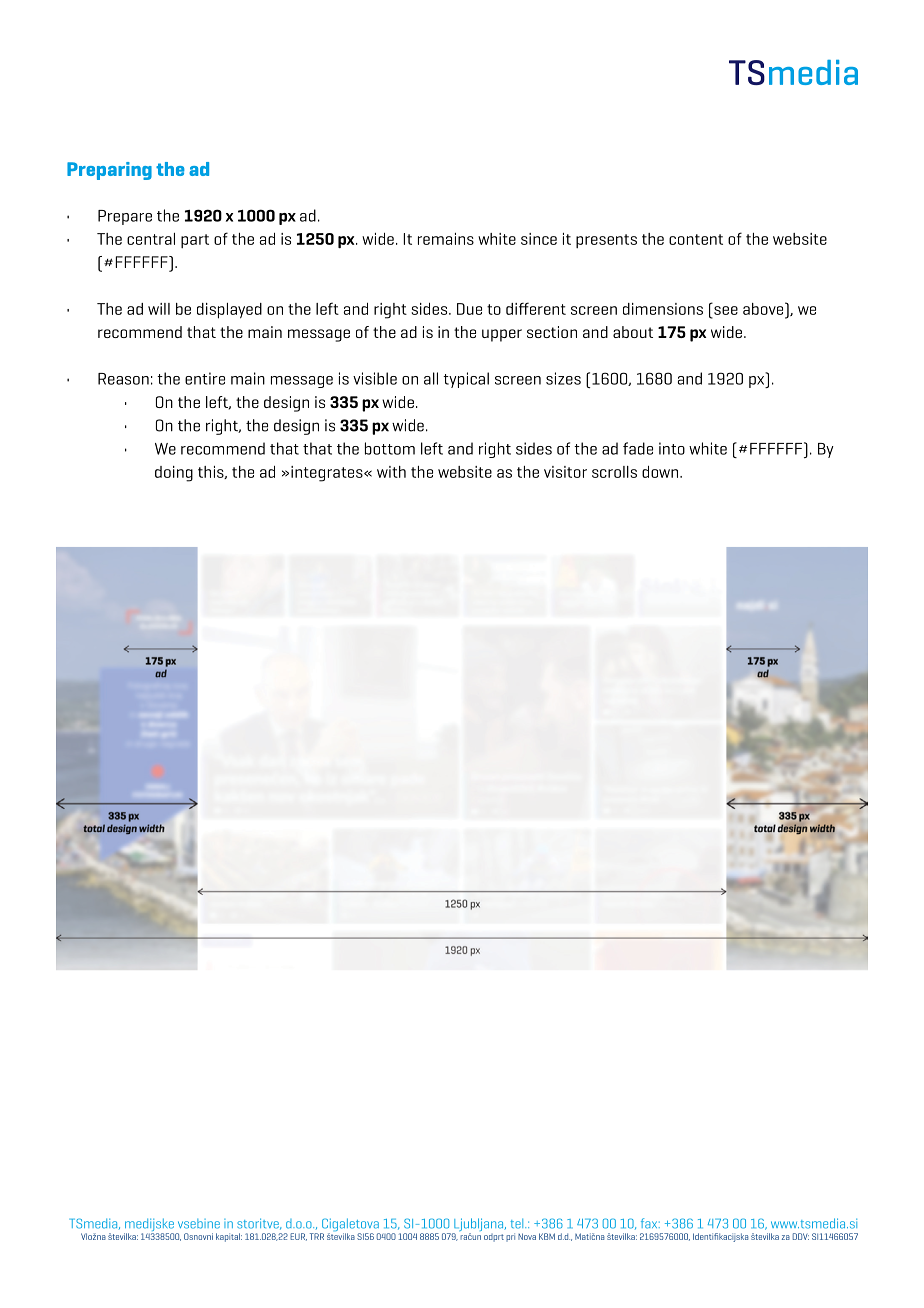  What do you see at coordinates (696, 239) in the page?
I see `content` at bounding box center [696, 239].
